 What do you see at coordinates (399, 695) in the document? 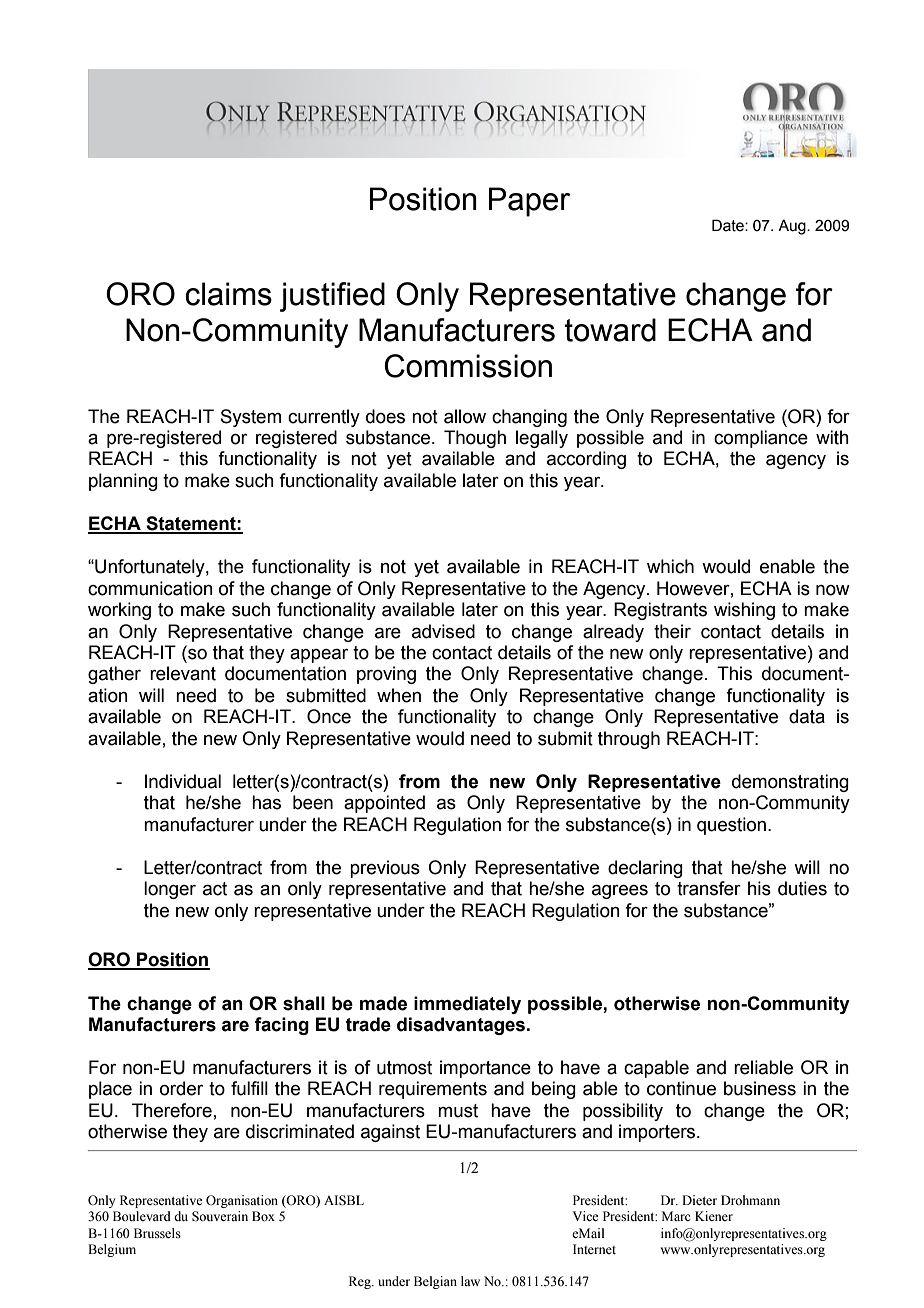
I see `when` at bounding box center [399, 695].
